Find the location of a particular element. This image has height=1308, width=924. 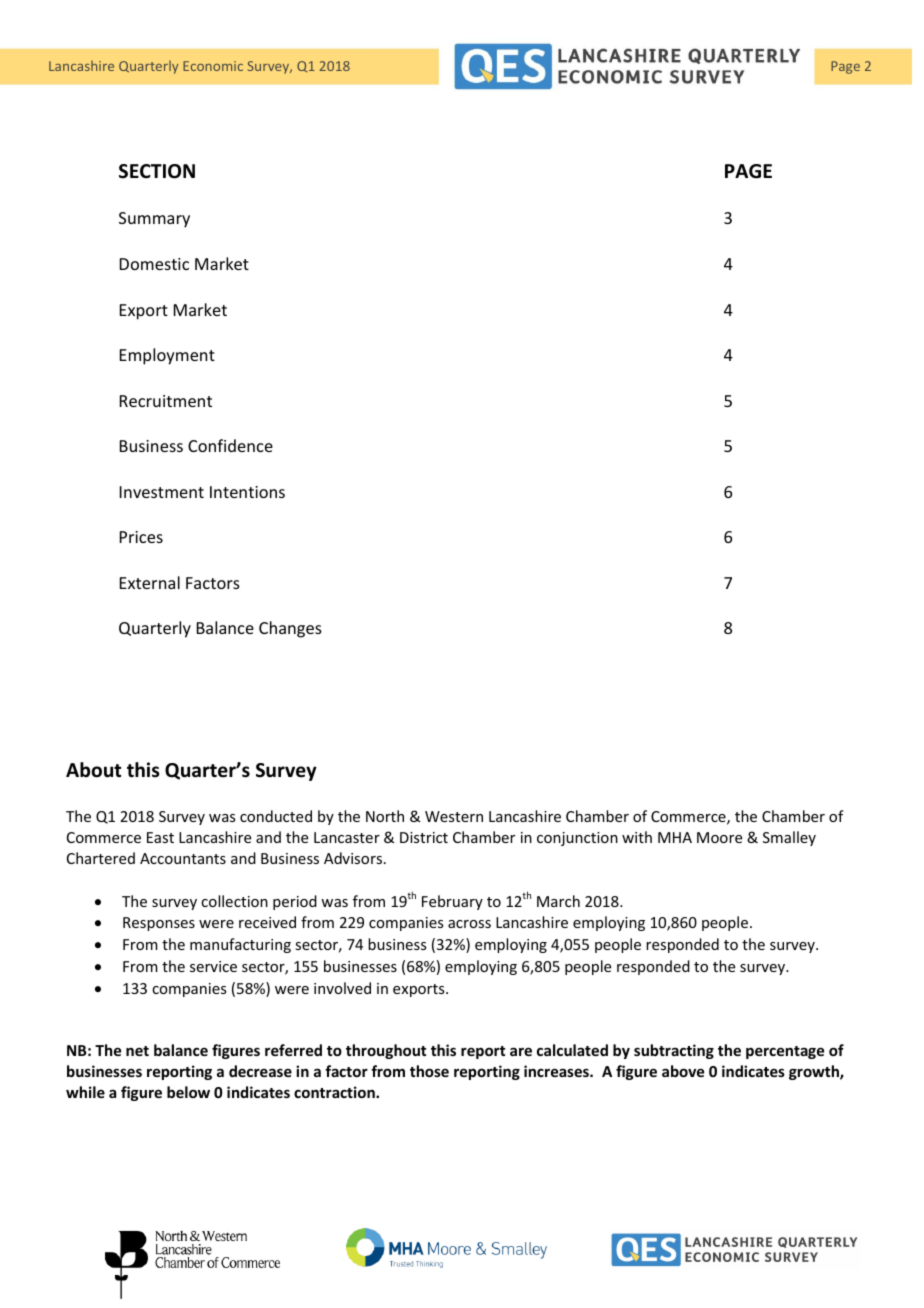

Moore is located at coordinates (719, 837).
